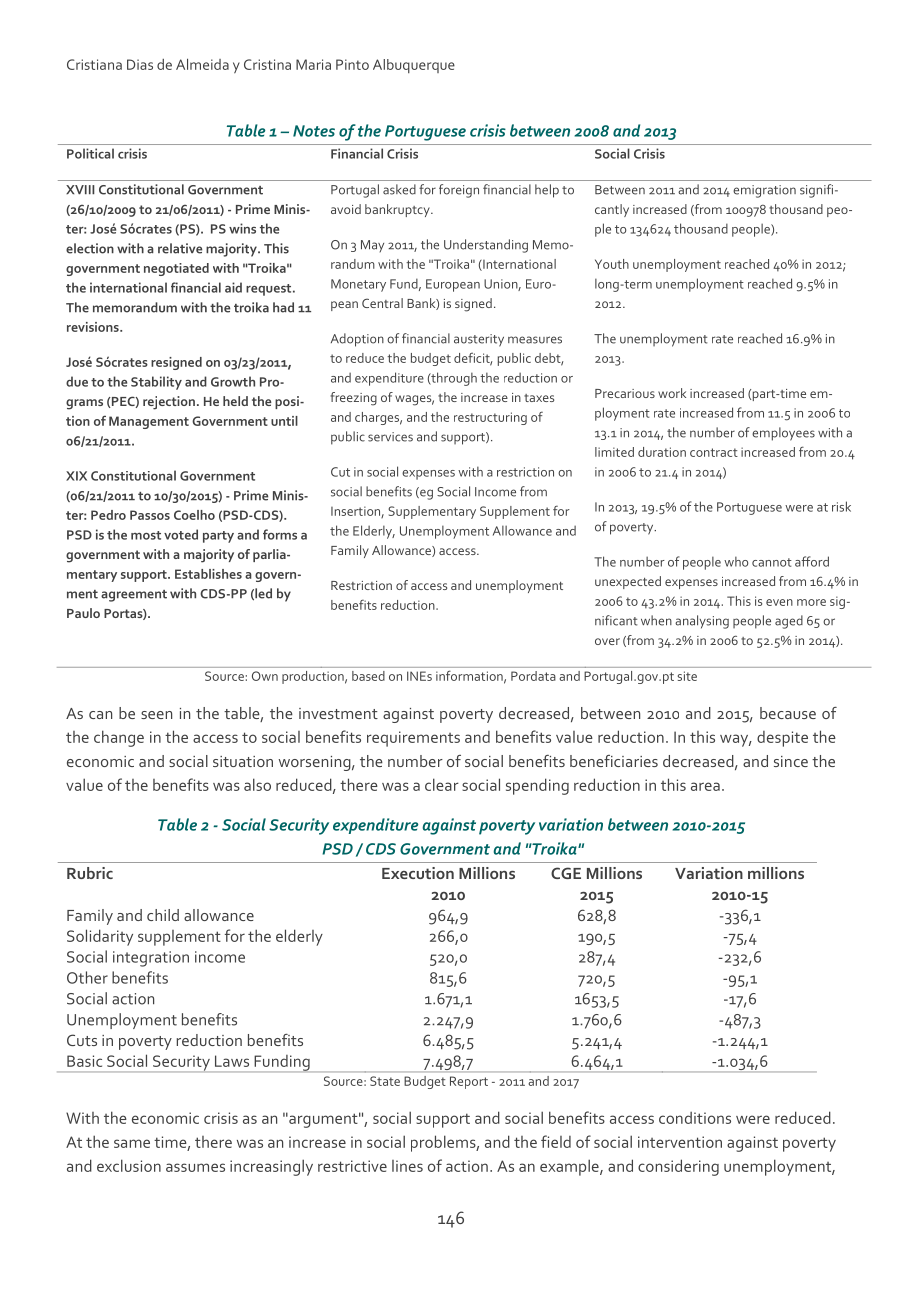 This page has height=1308, width=924. What do you see at coordinates (678, 1167) in the page?
I see `considering` at bounding box center [678, 1167].
